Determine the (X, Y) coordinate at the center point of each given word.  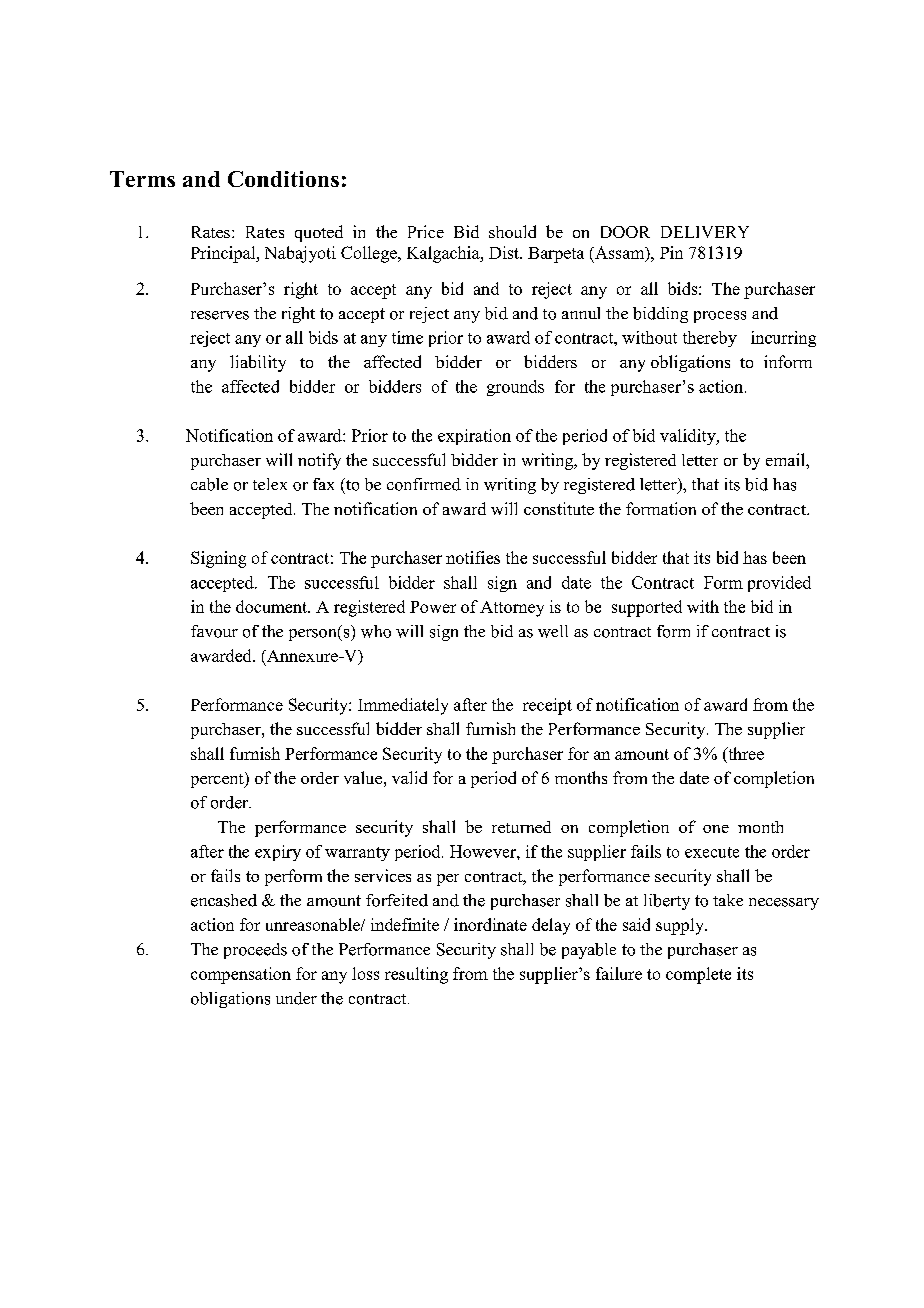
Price (426, 231)
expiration (474, 437)
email (786, 459)
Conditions (283, 179)
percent (218, 780)
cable (209, 484)
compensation (241, 975)
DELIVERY (705, 232)
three (745, 753)
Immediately (403, 706)
